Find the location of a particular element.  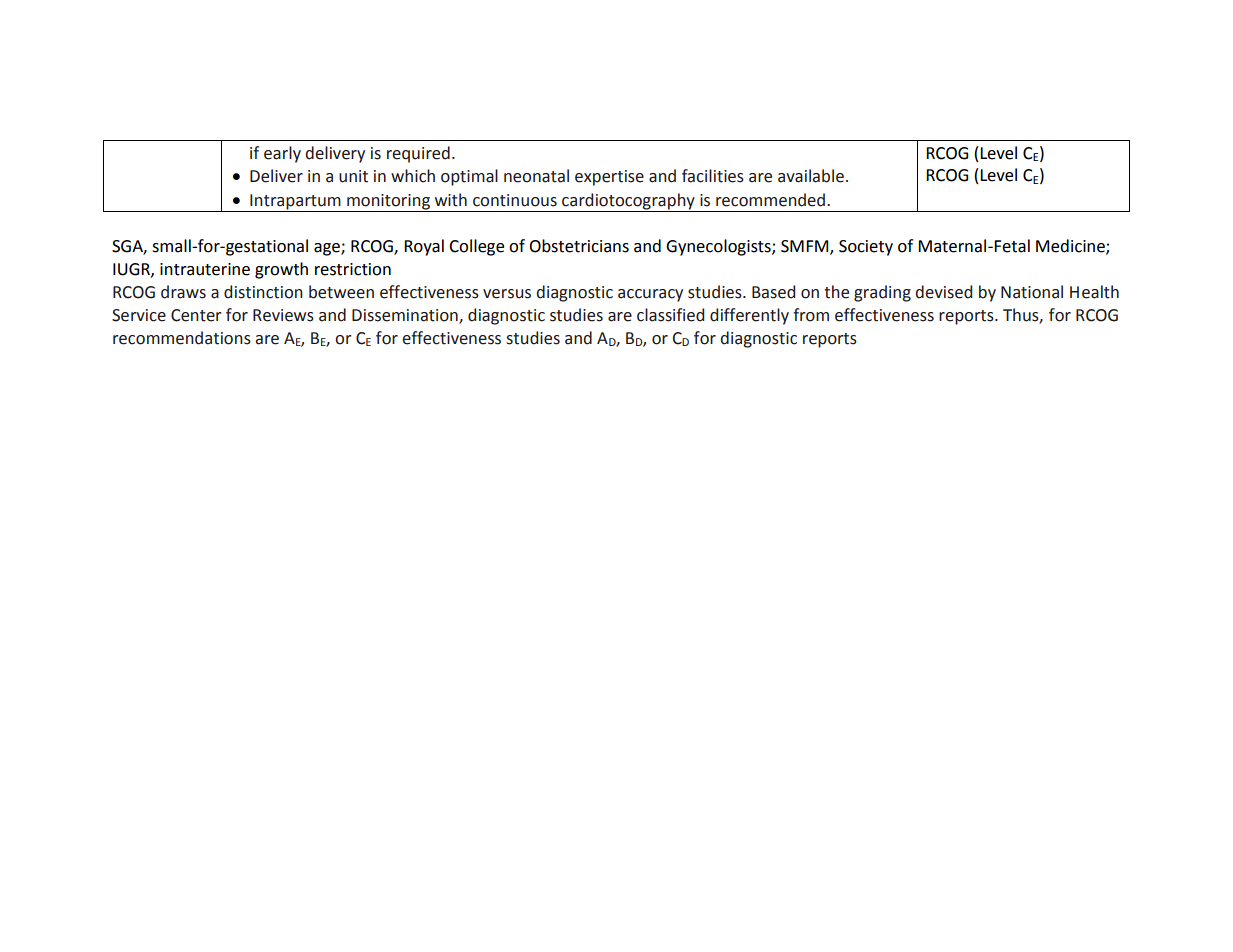

early is located at coordinates (282, 154).
